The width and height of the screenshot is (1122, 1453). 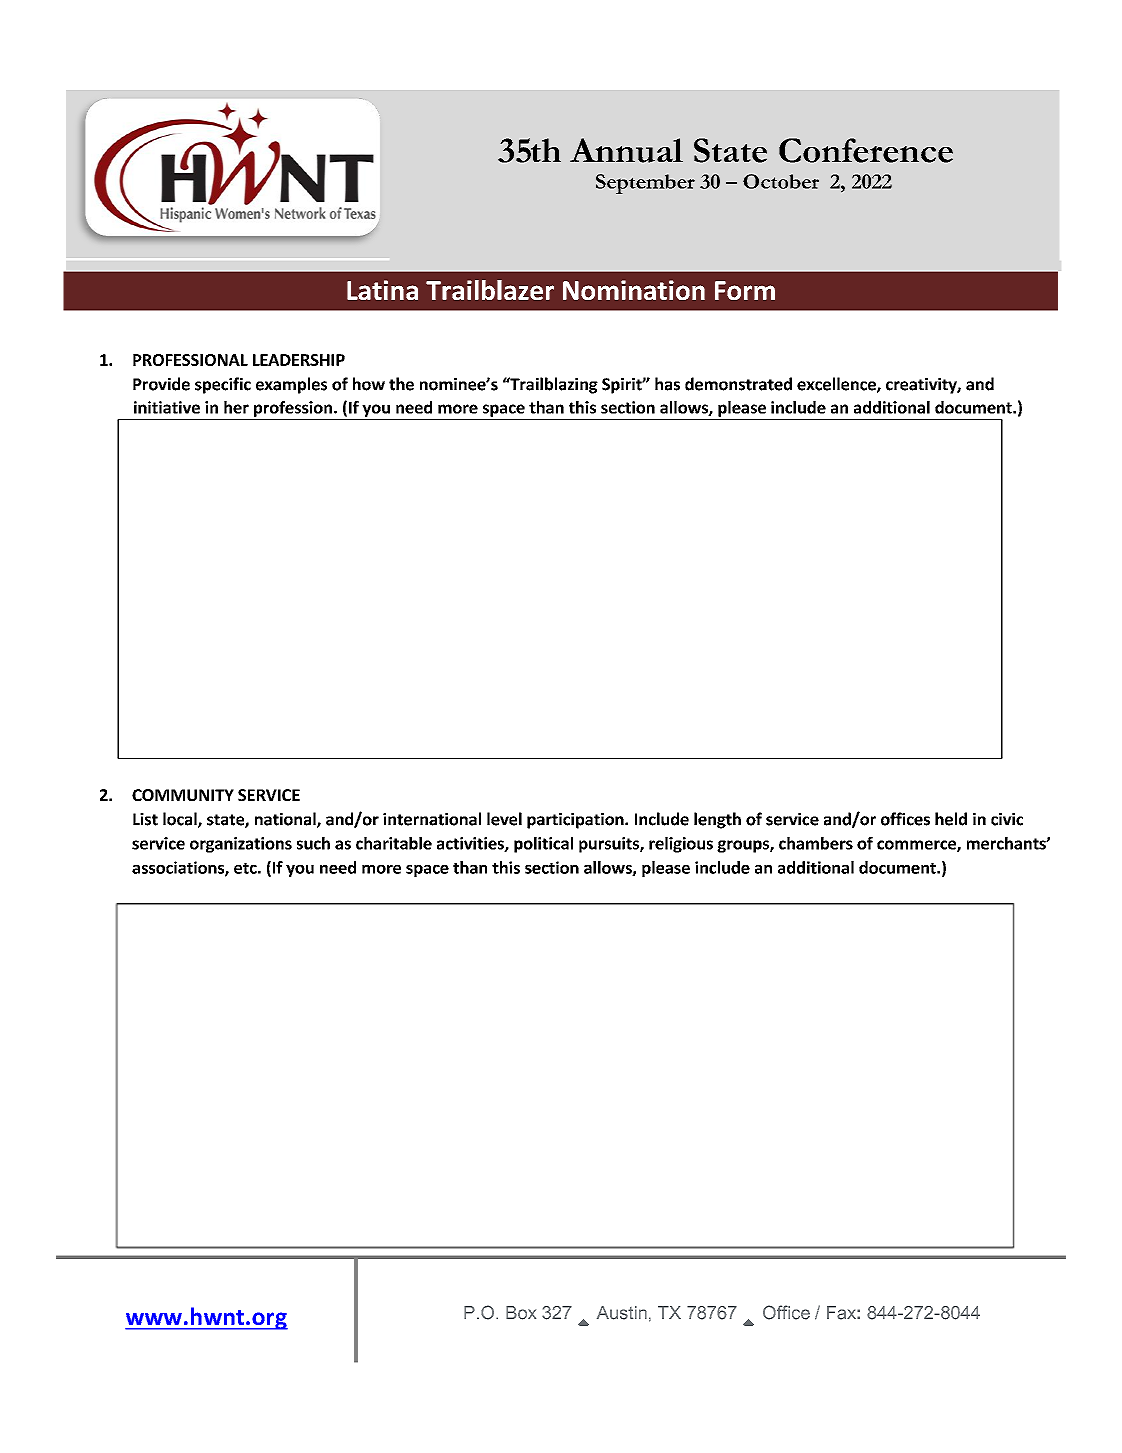 I want to click on participation, so click(x=576, y=821).
